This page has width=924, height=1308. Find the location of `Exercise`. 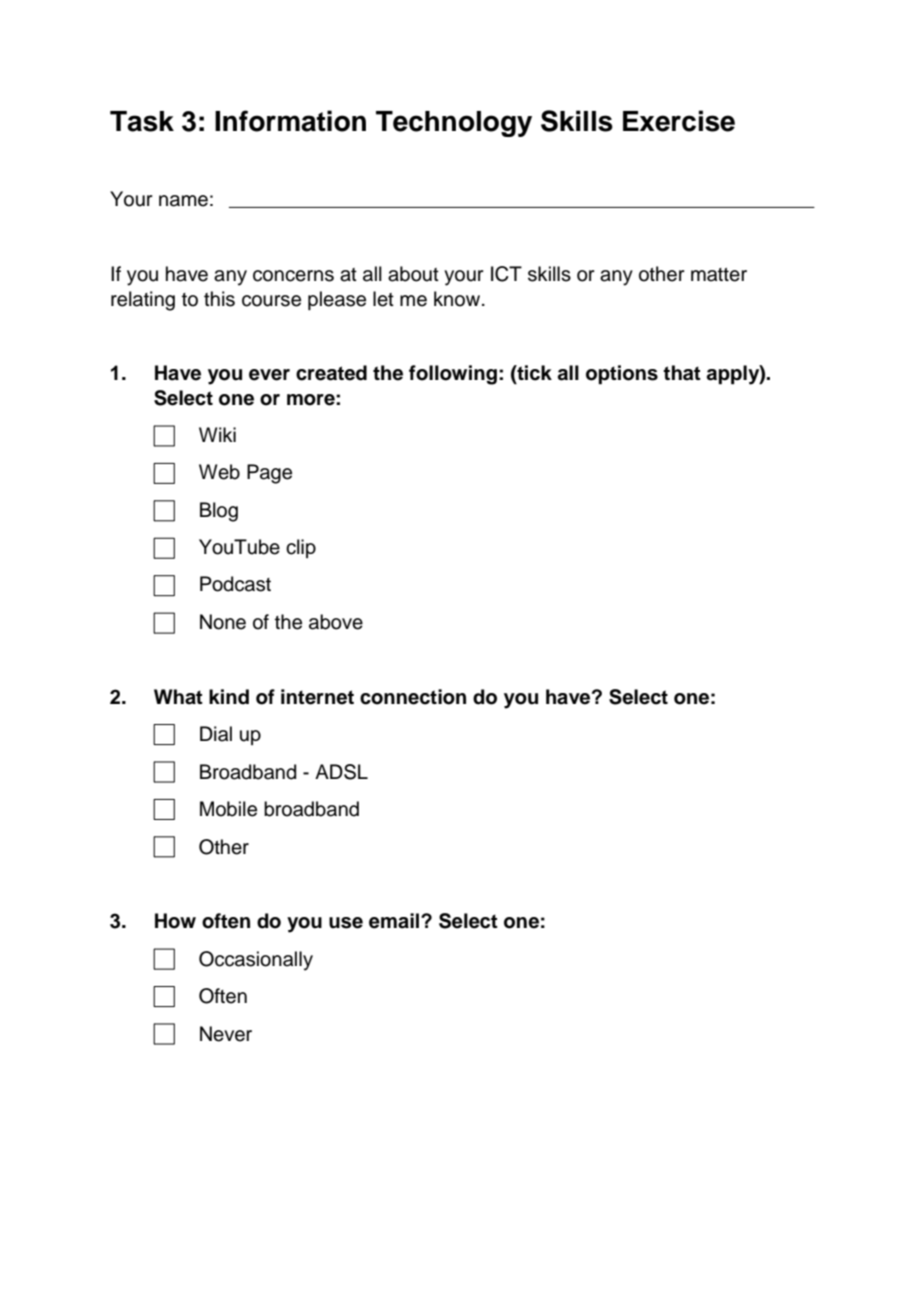

Exercise is located at coordinates (679, 121).
